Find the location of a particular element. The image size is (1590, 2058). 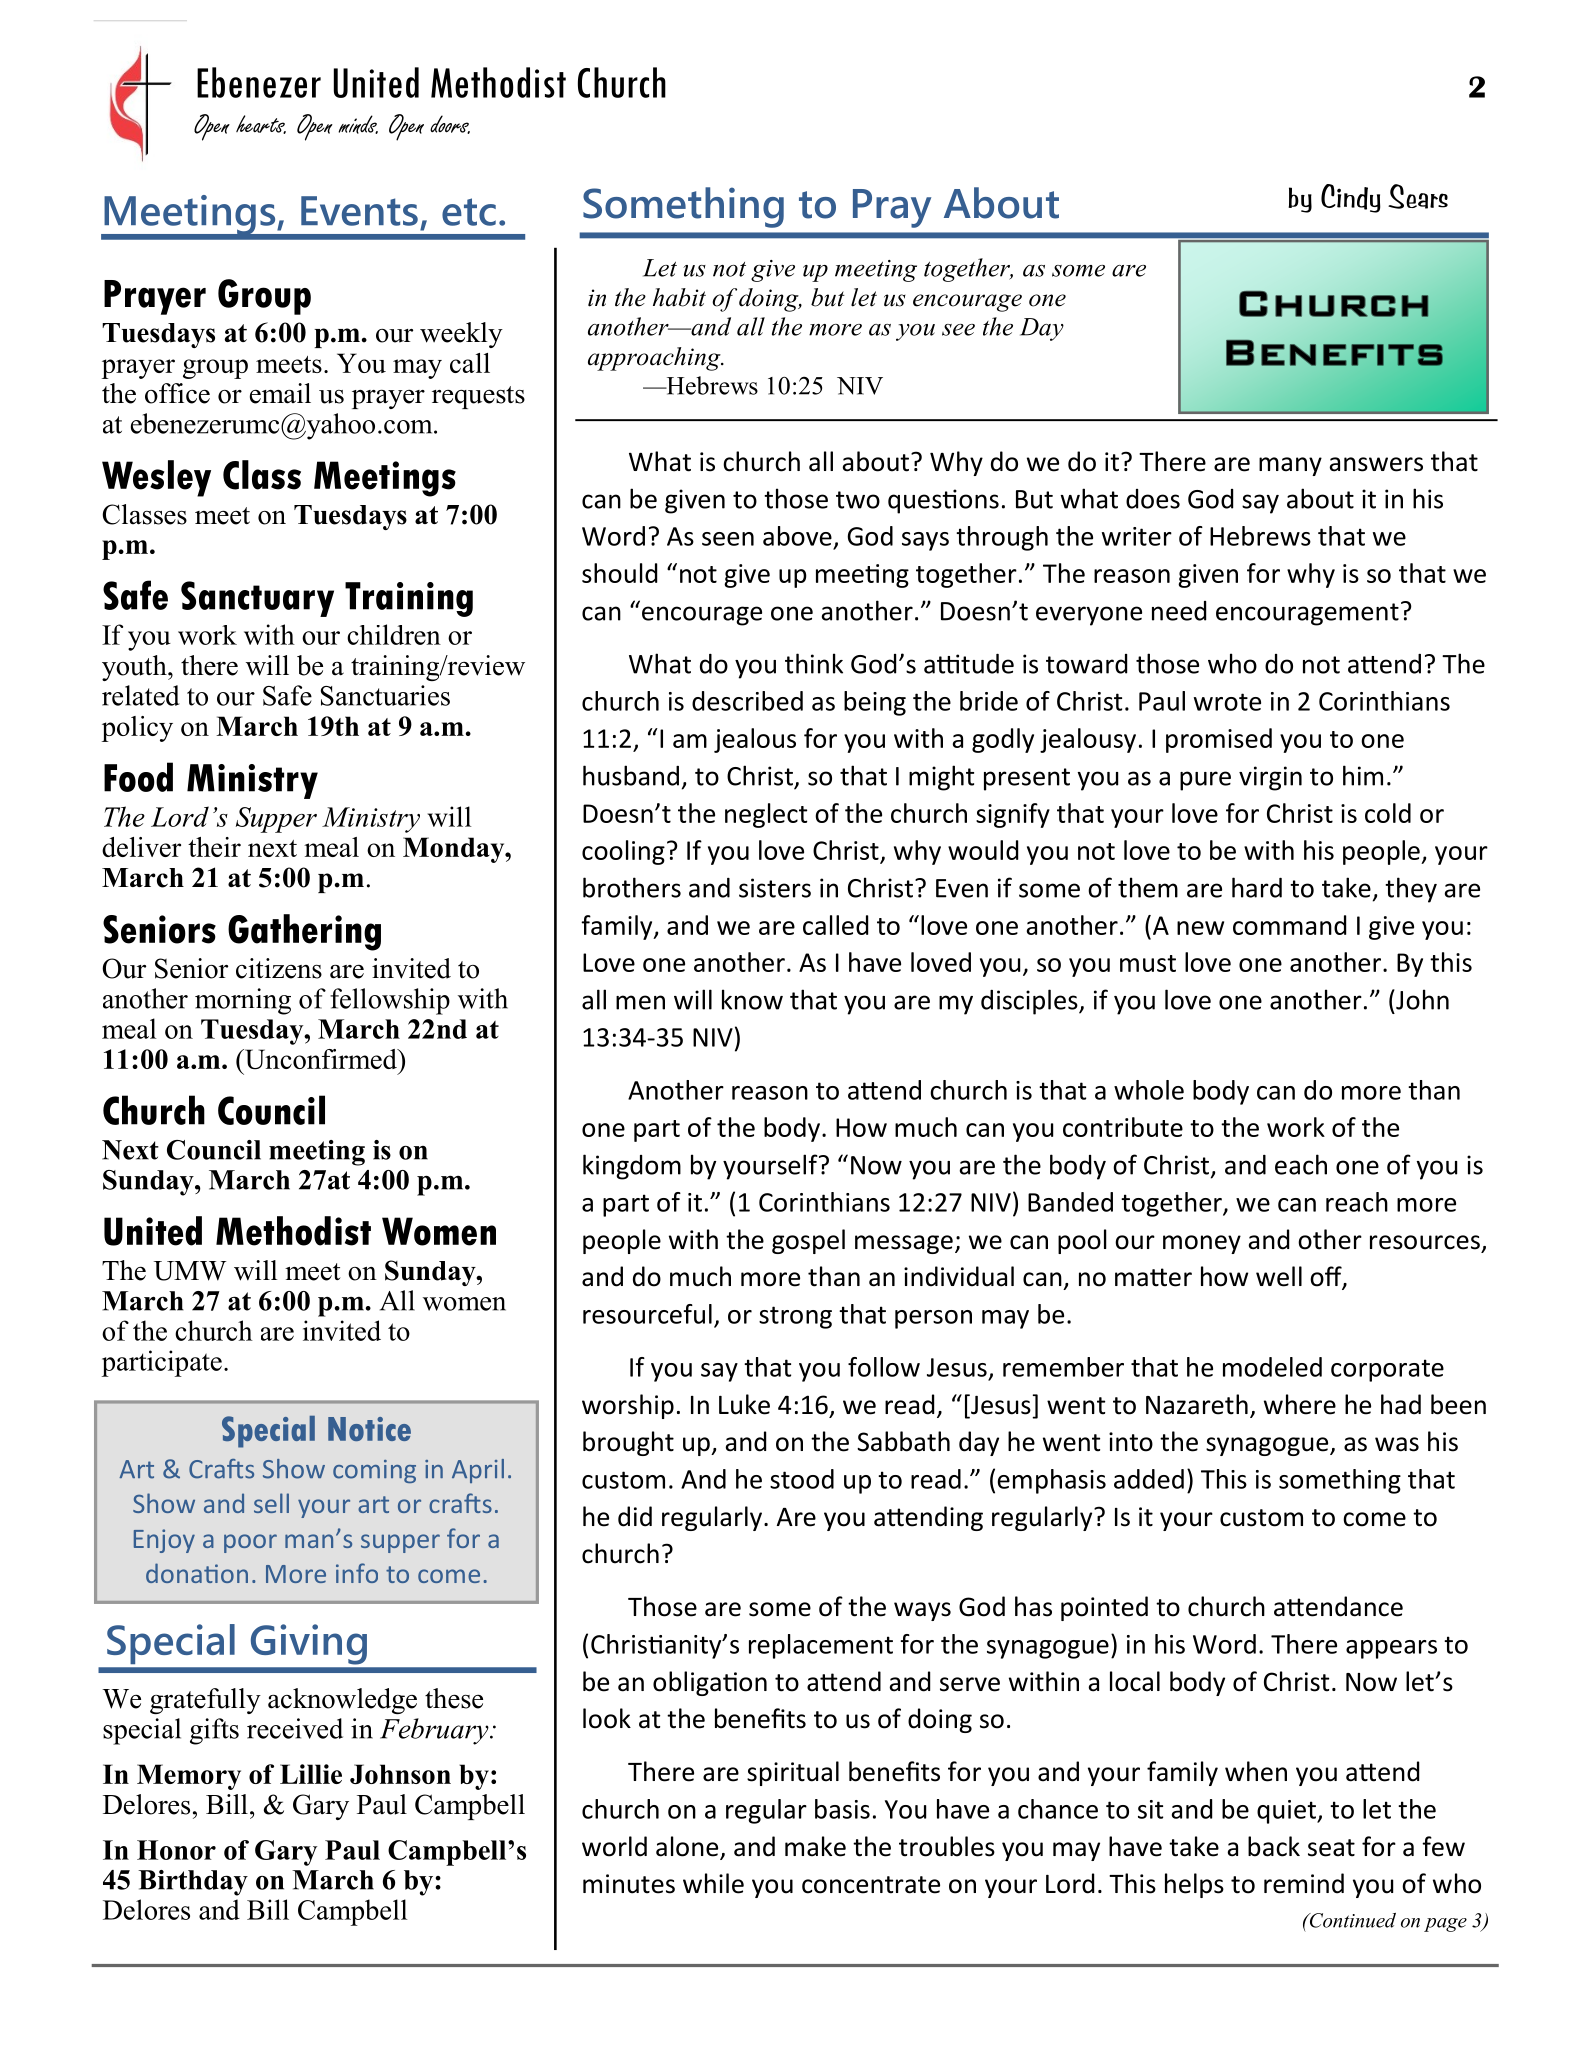

Unconfirmed is located at coordinates (320, 1059).
